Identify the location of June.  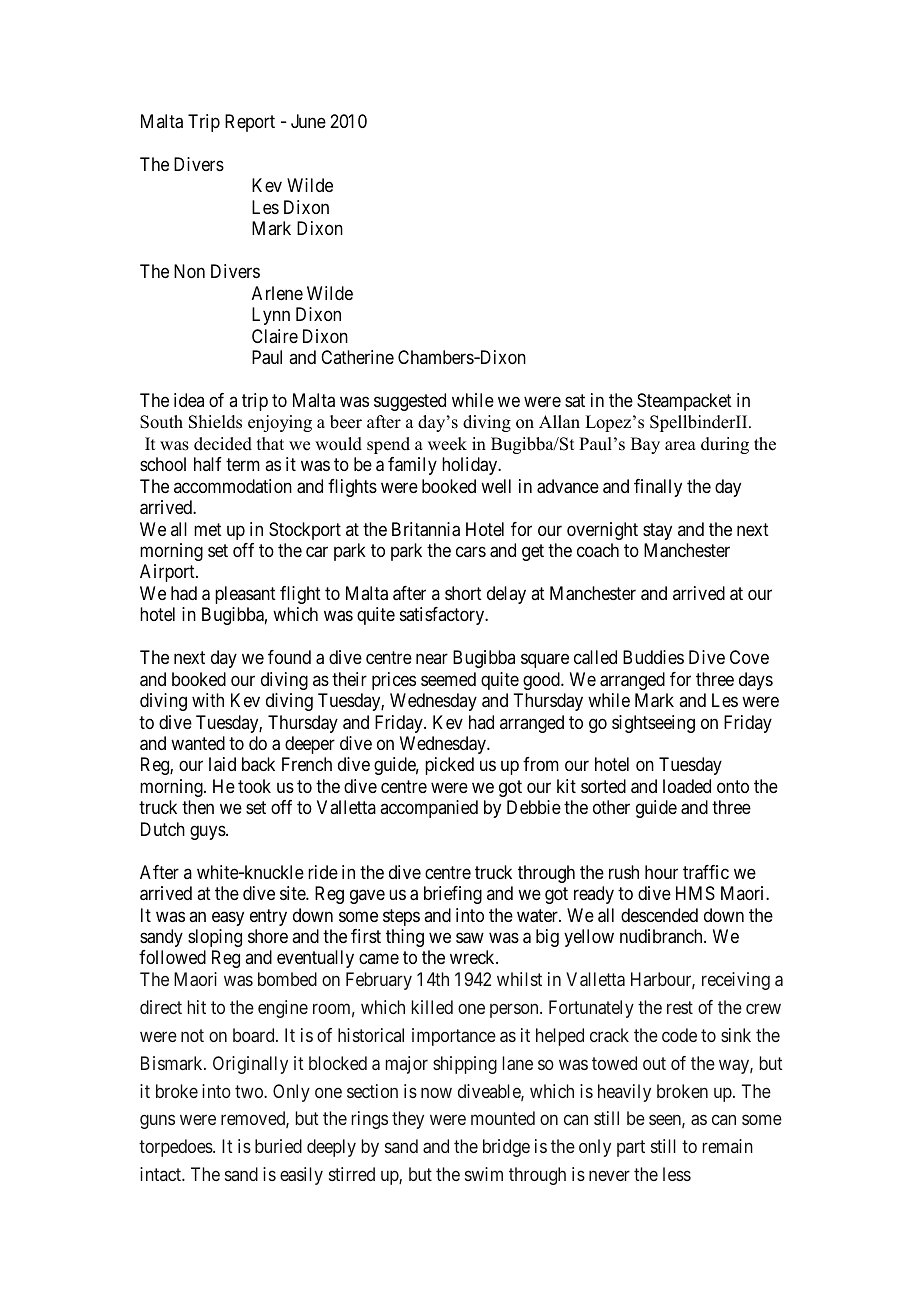
(308, 121).
